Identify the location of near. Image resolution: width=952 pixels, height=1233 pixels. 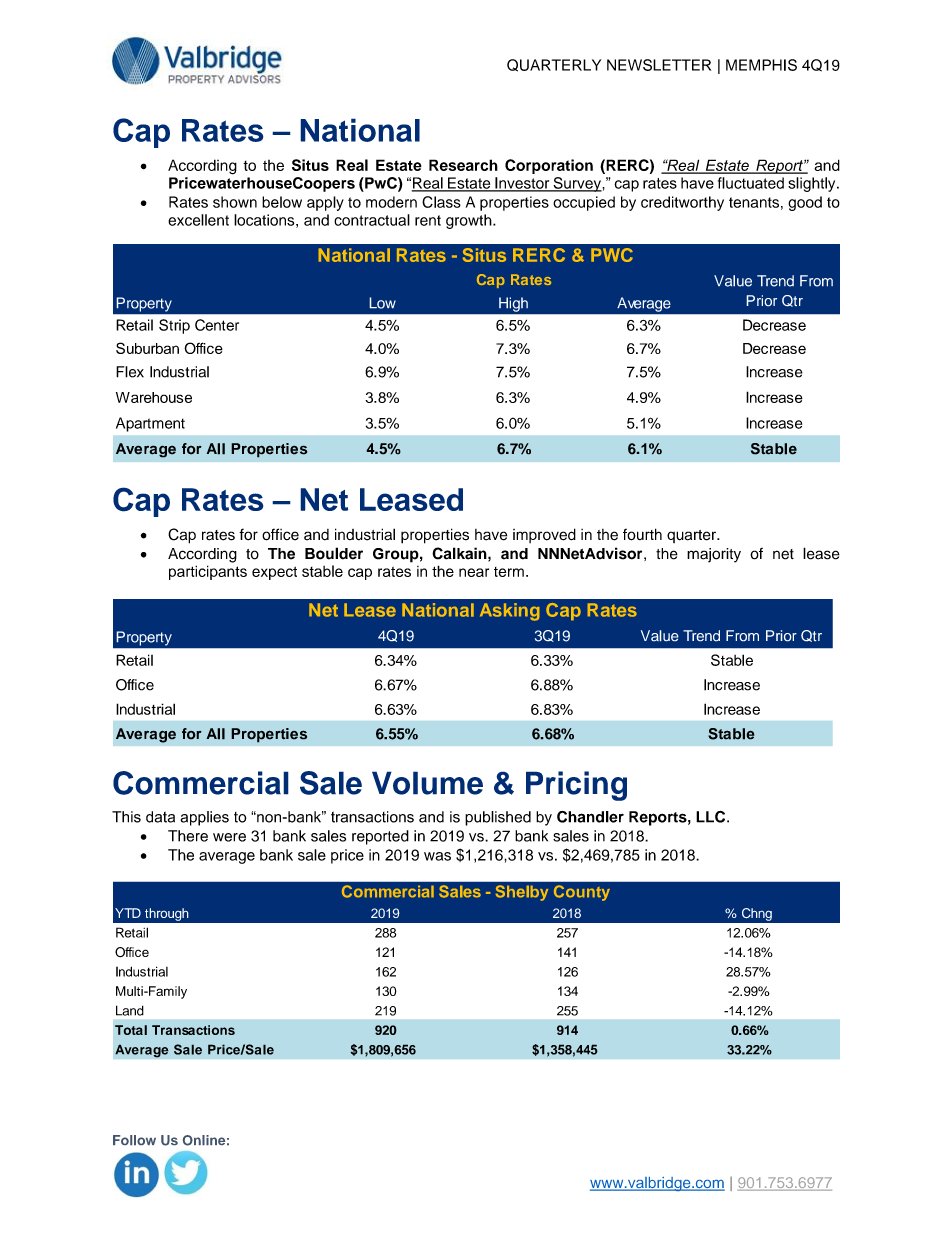
(474, 572).
